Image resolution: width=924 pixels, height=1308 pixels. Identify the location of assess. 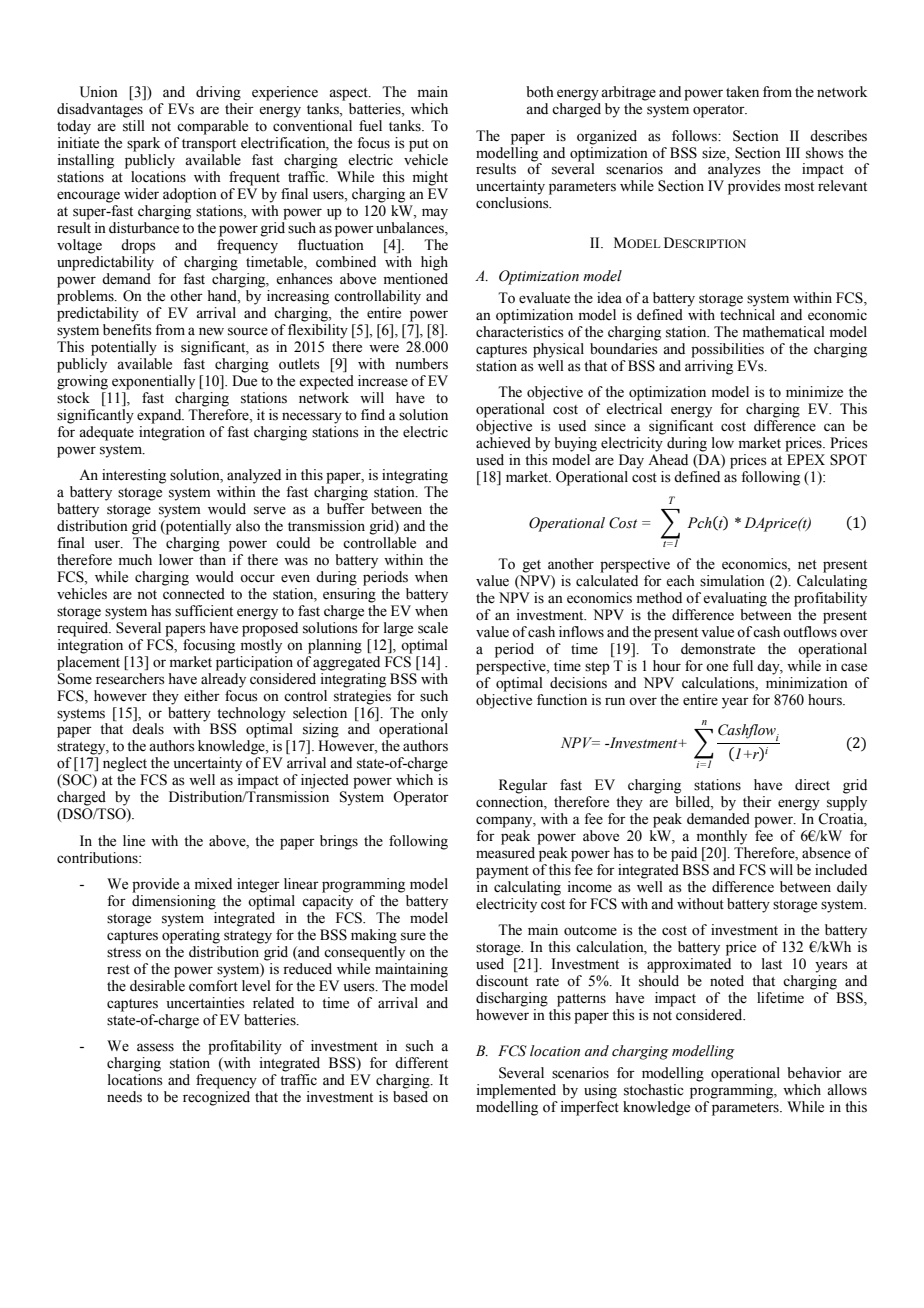
(155, 1047).
